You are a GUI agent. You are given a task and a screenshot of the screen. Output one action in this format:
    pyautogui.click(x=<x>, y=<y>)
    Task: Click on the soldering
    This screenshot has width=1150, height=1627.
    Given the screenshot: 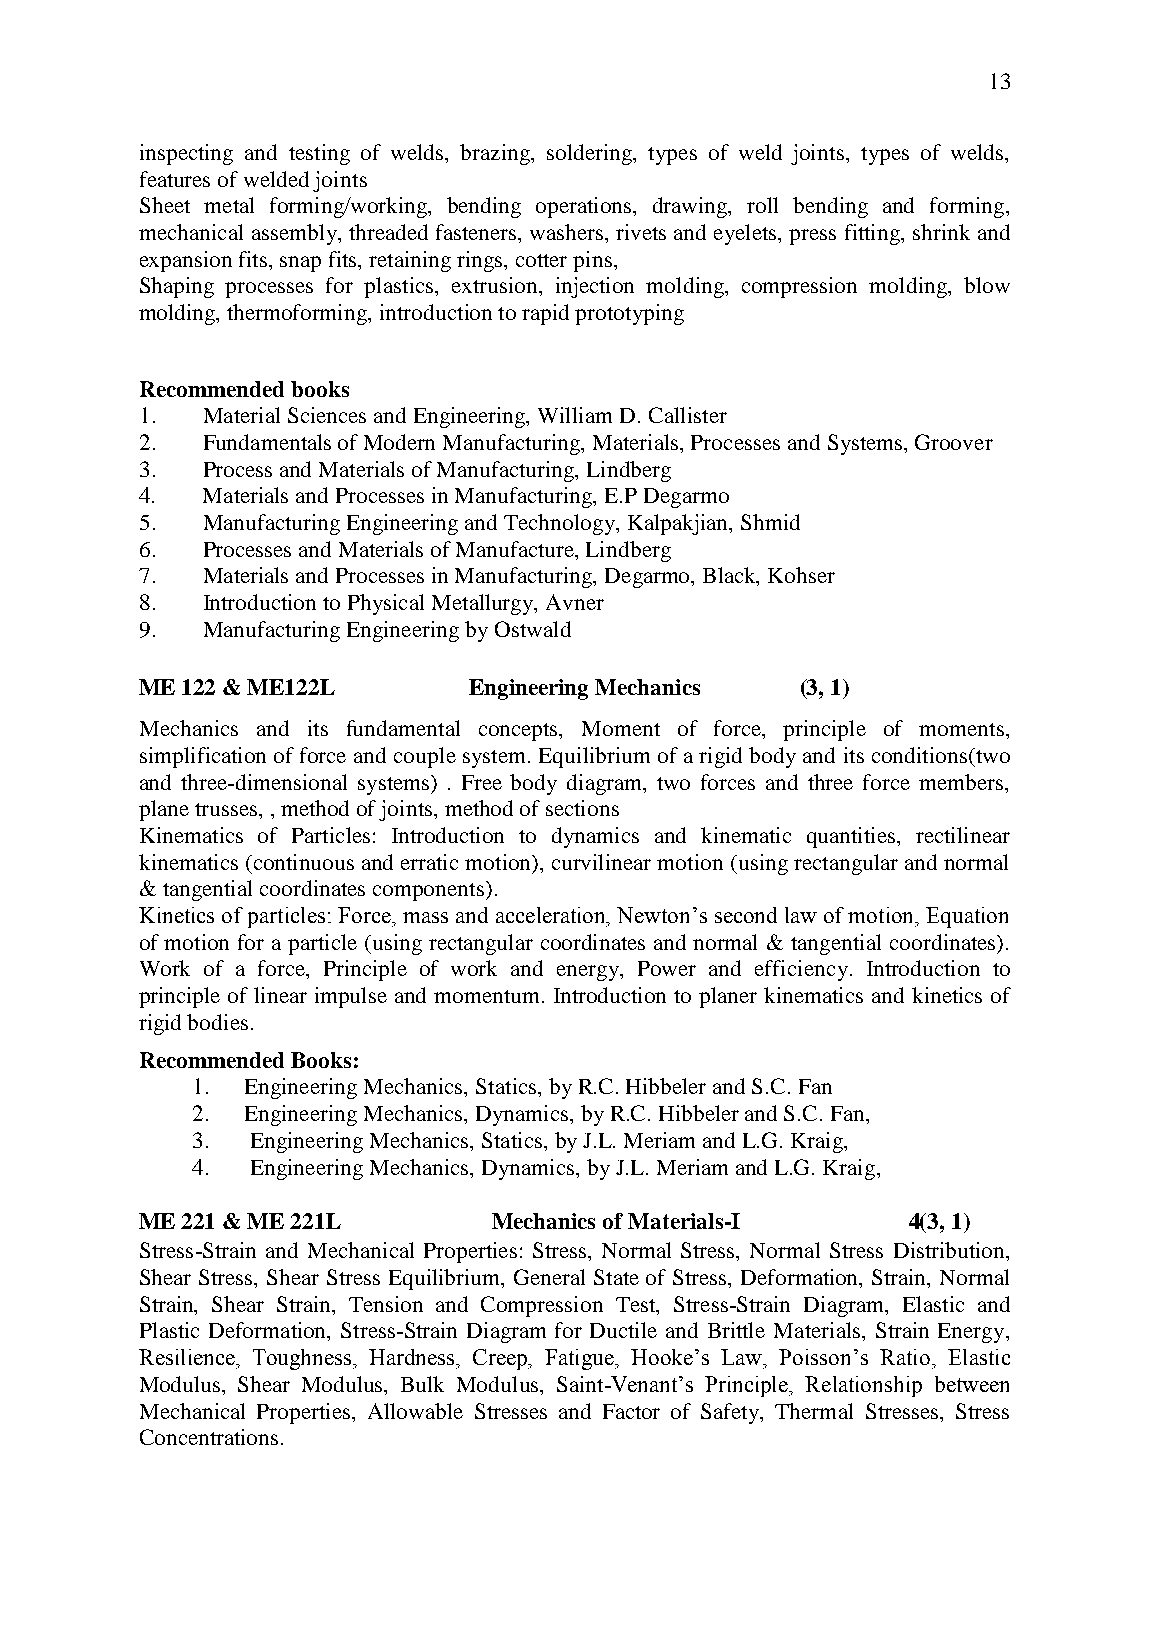 What is the action you would take?
    pyautogui.click(x=591, y=154)
